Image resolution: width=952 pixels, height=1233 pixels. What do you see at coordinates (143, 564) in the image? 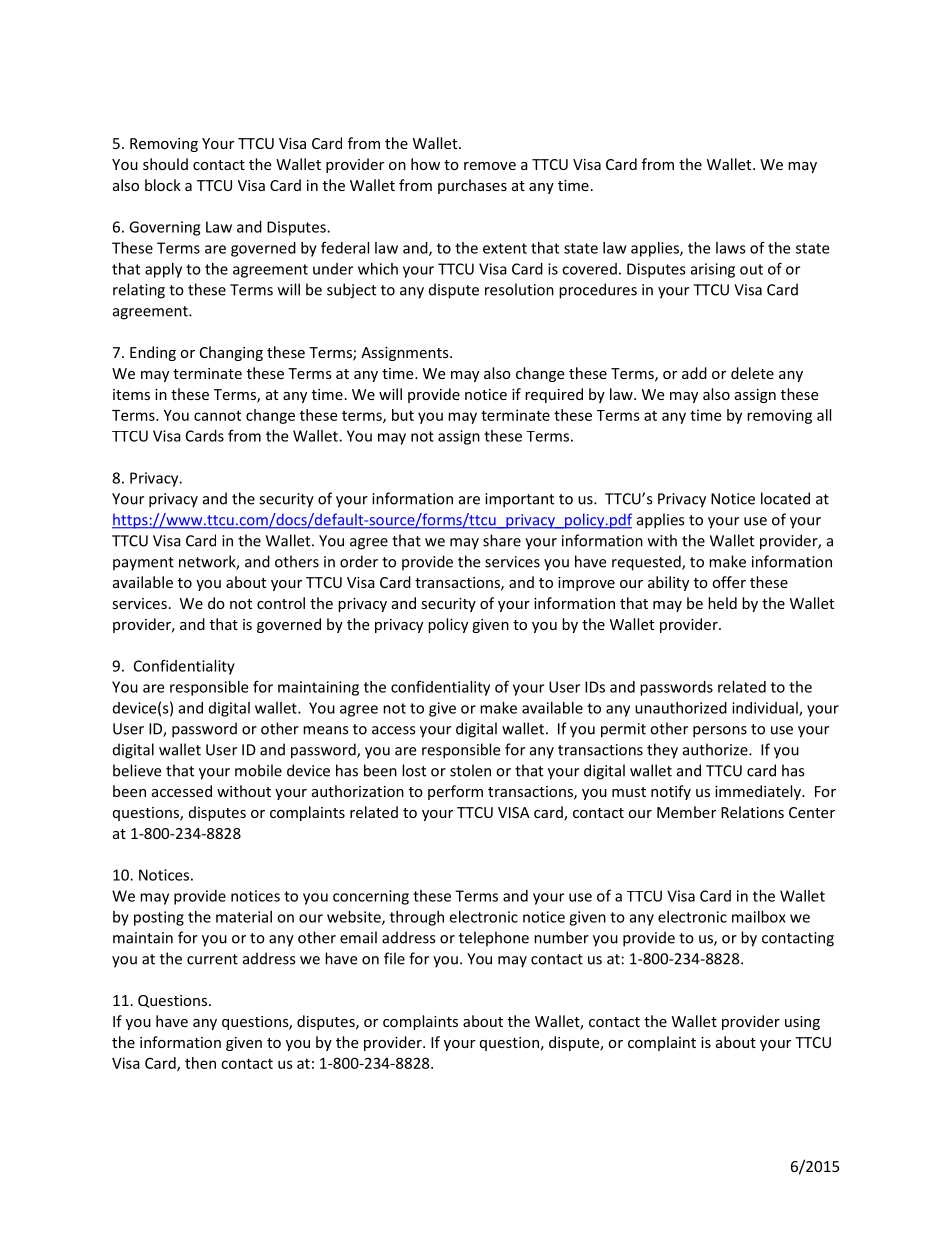
I see `payment` at bounding box center [143, 564].
